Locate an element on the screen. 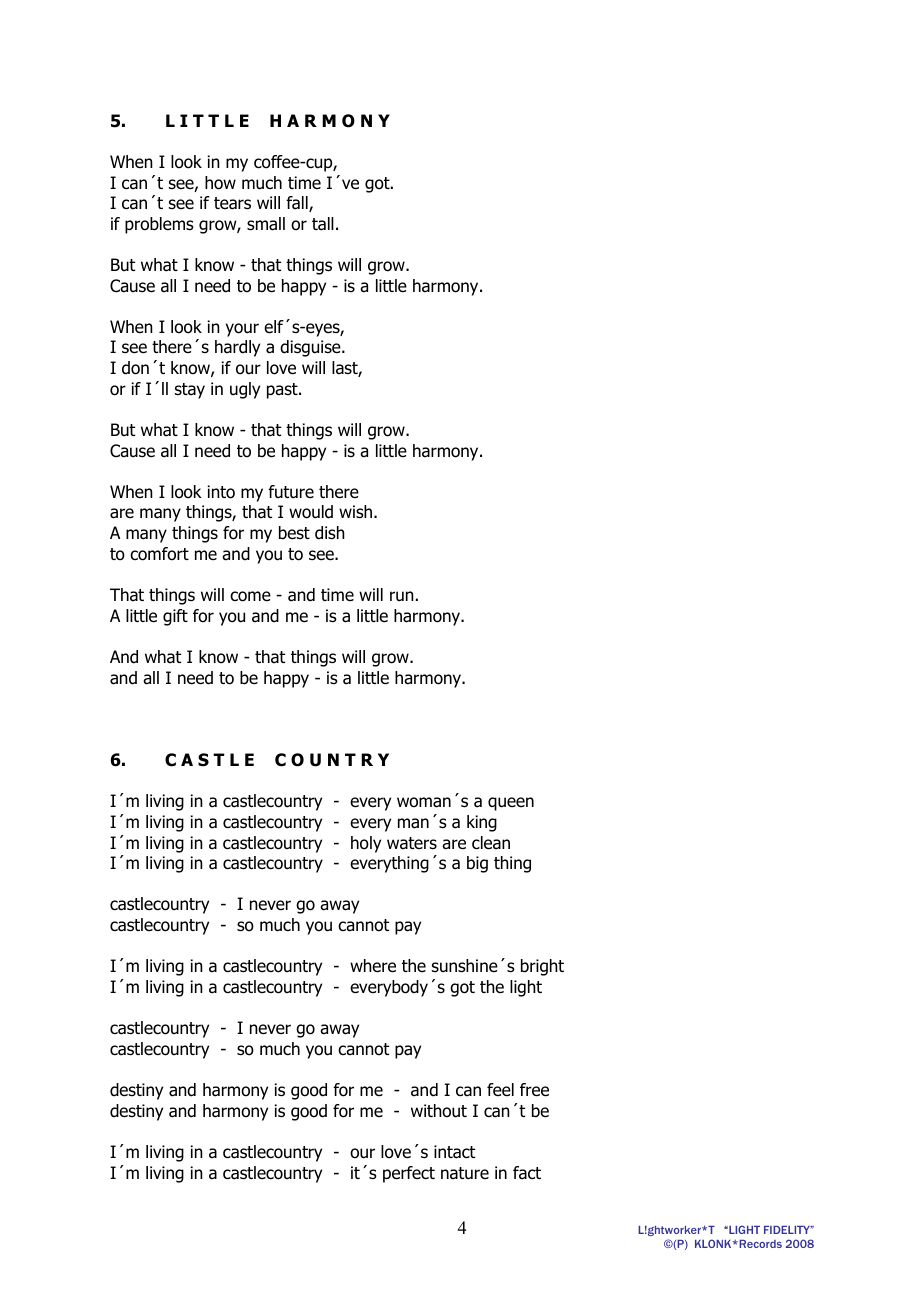 The width and height of the screenshot is (924, 1308). fact is located at coordinates (527, 1173).
